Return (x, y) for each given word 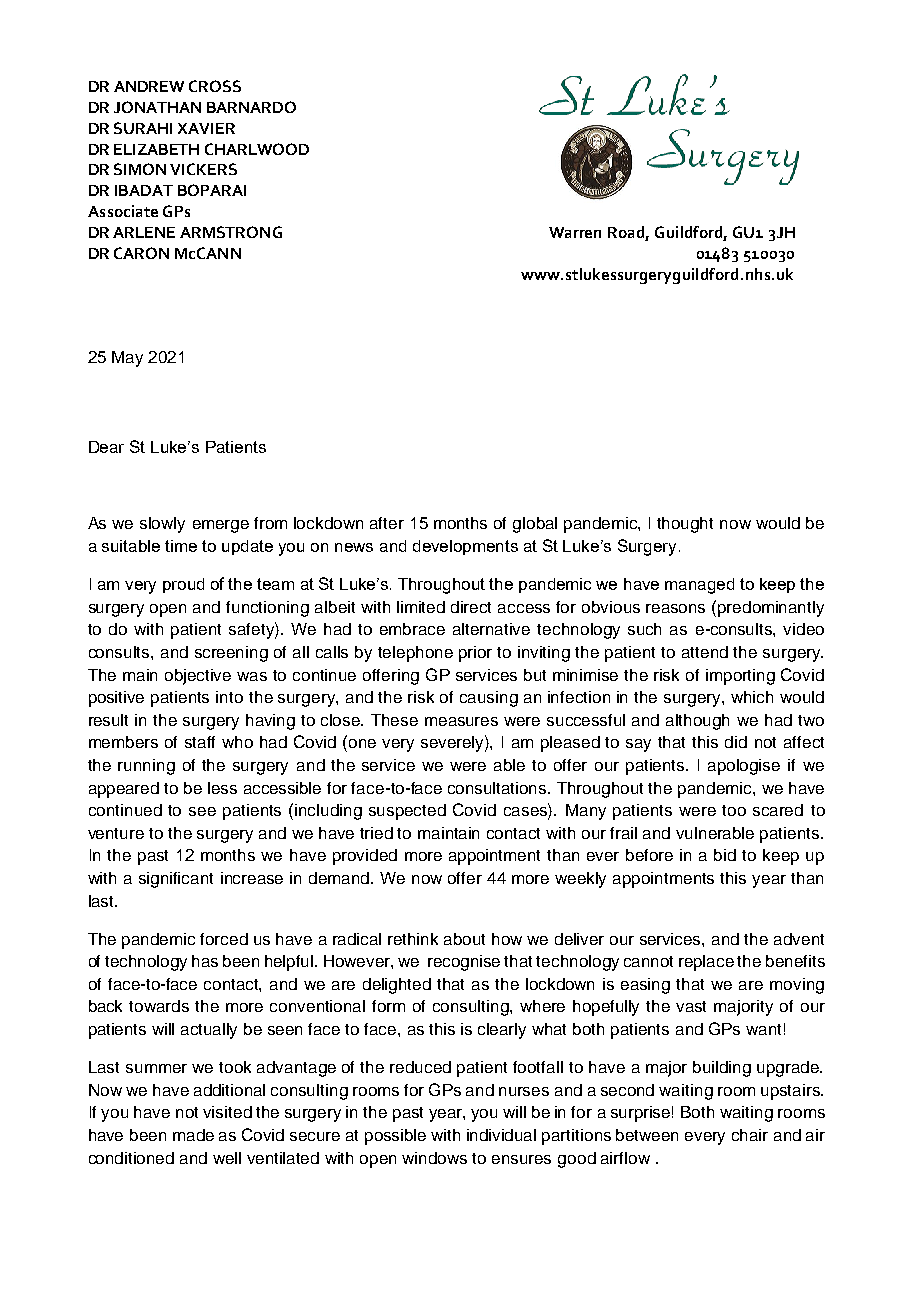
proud (183, 585)
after (387, 523)
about (464, 939)
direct (471, 607)
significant (176, 880)
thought (685, 525)
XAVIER (206, 128)
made (193, 1135)
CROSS (215, 86)
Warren (575, 232)
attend (705, 652)
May (127, 359)
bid (725, 855)
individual (501, 1135)
